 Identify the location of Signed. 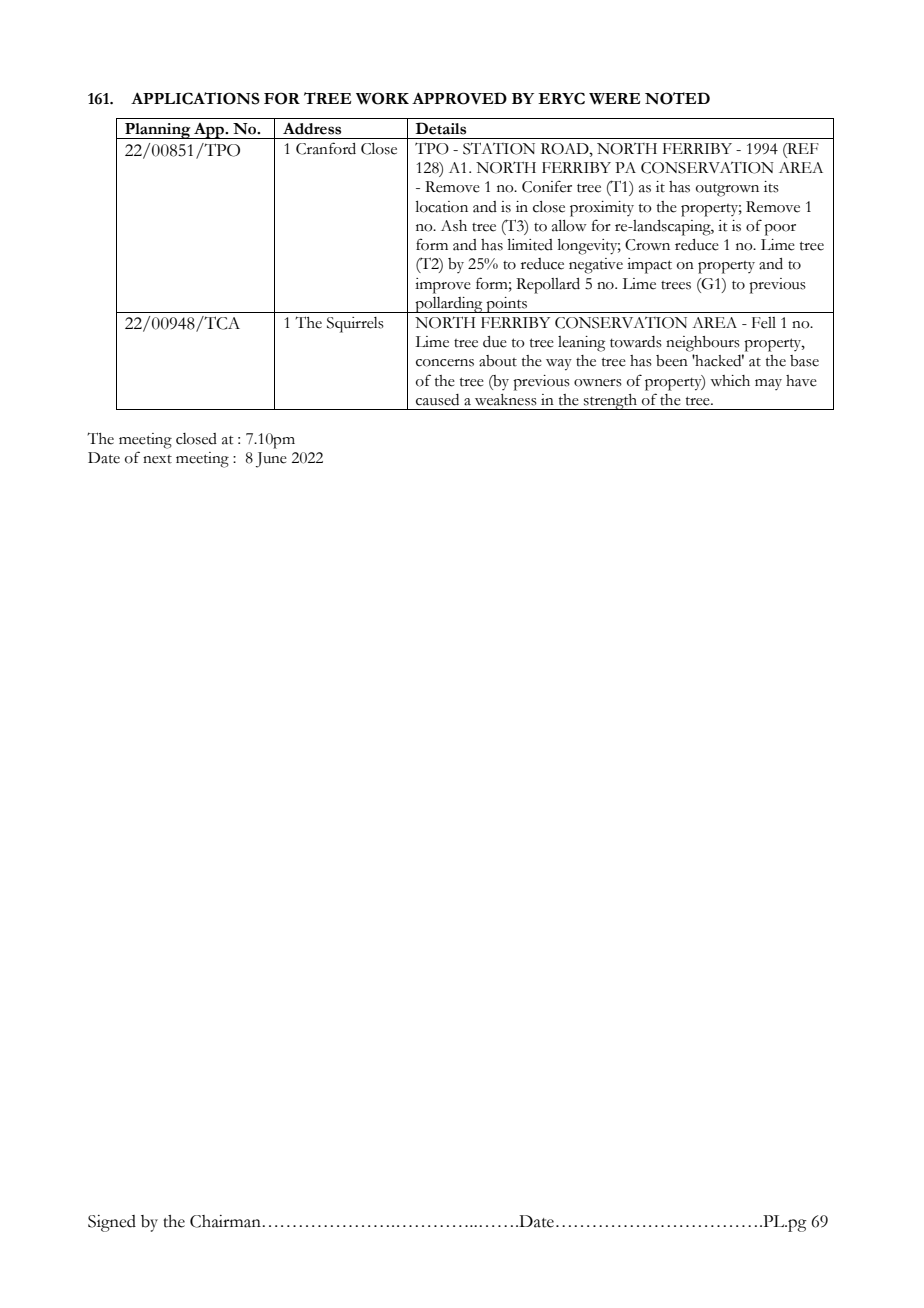
(112, 1223).
